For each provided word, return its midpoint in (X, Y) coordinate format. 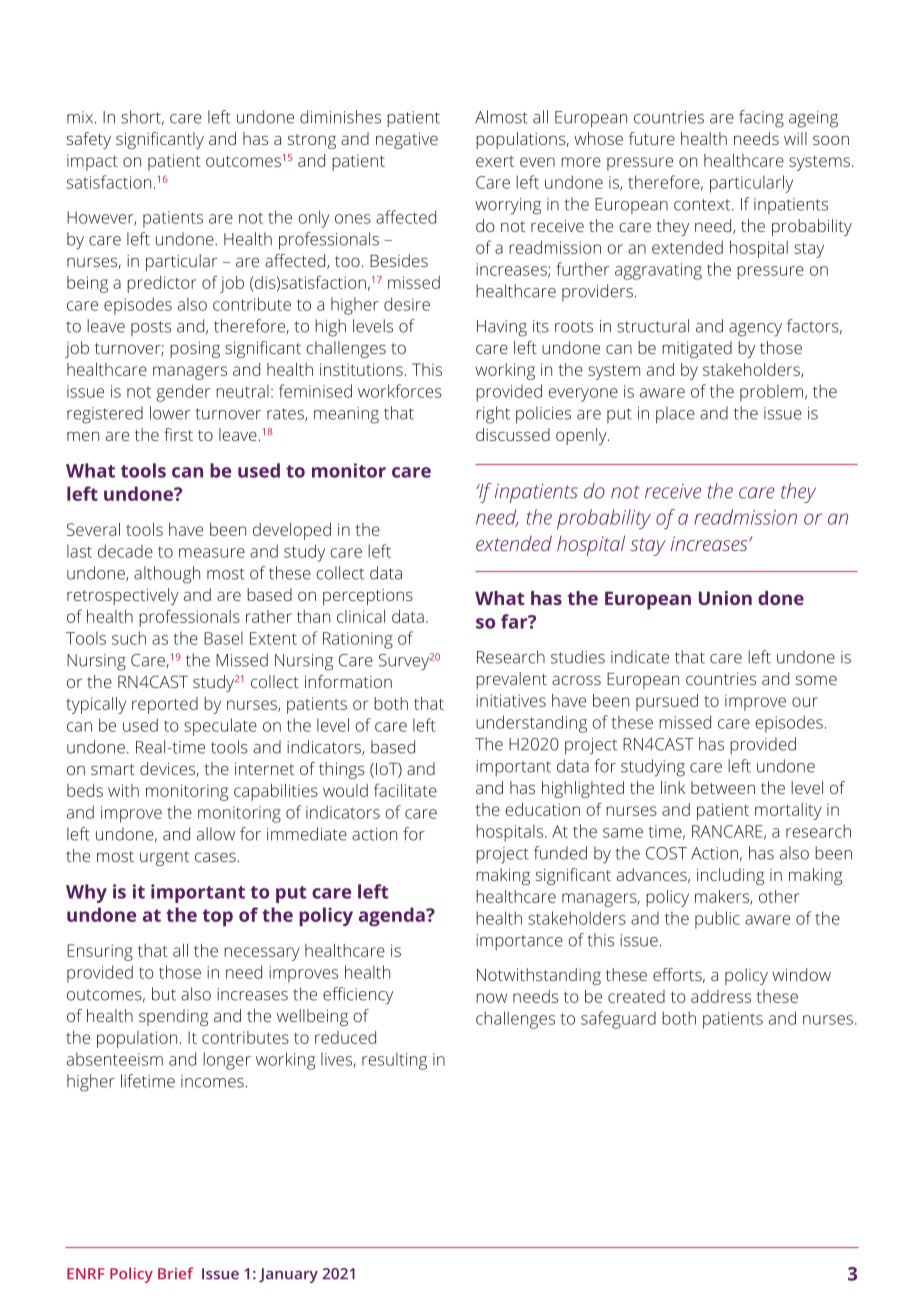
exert (495, 161)
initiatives (511, 700)
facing (761, 119)
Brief (175, 1273)
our (805, 702)
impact (92, 162)
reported (165, 705)
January (288, 1275)
